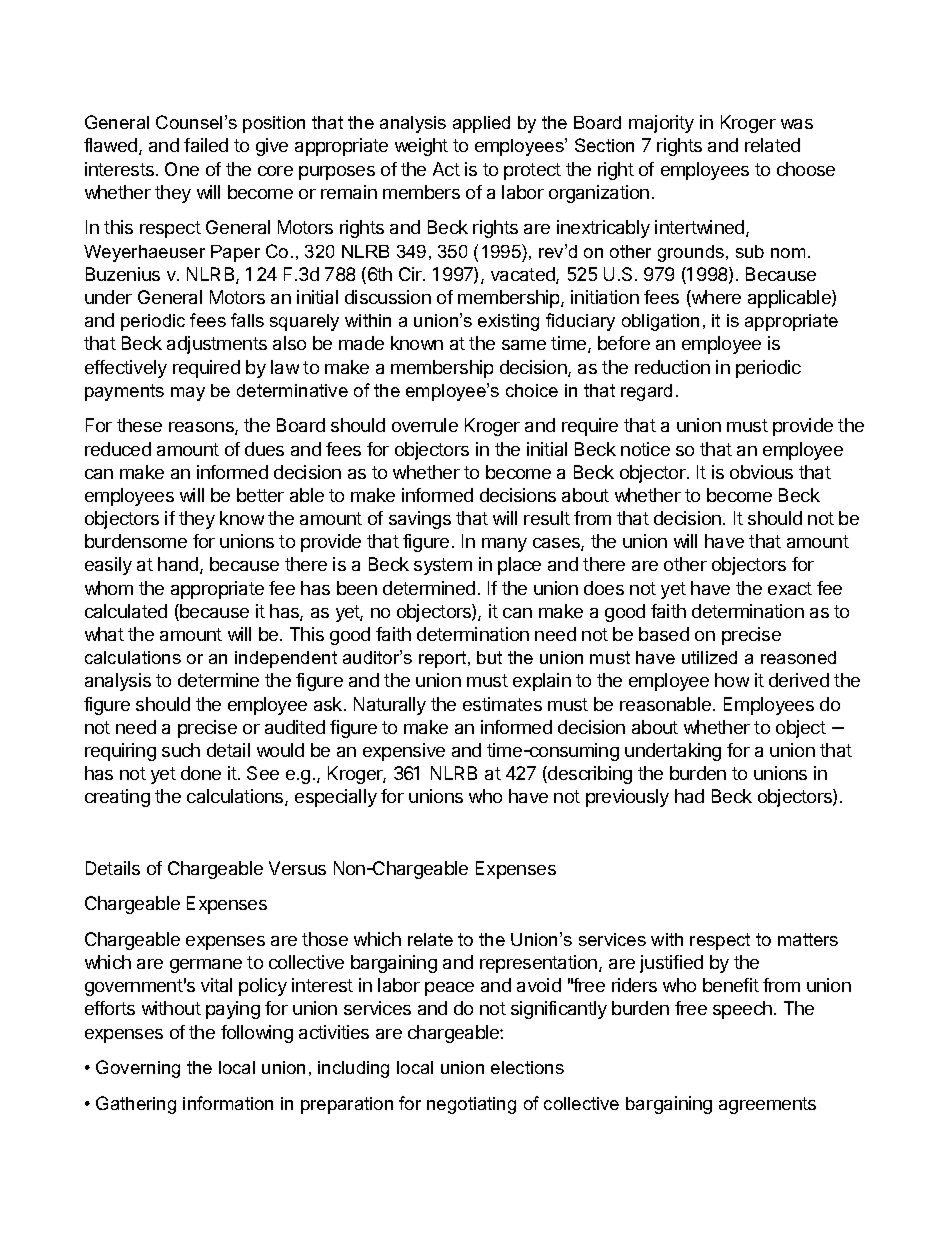  I want to click on had, so click(689, 796).
